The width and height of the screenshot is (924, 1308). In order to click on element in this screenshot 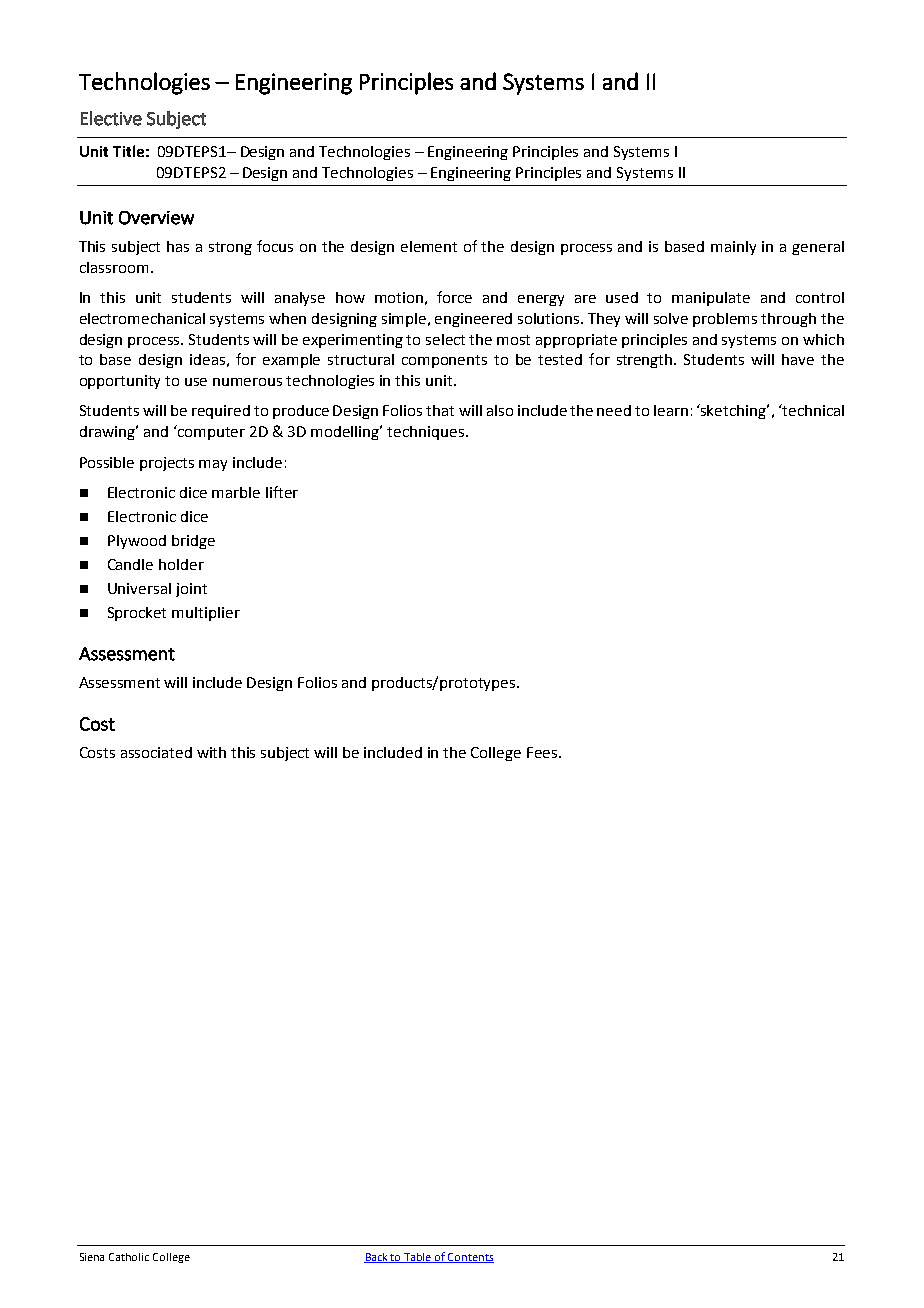, I will do `click(429, 246)`.
